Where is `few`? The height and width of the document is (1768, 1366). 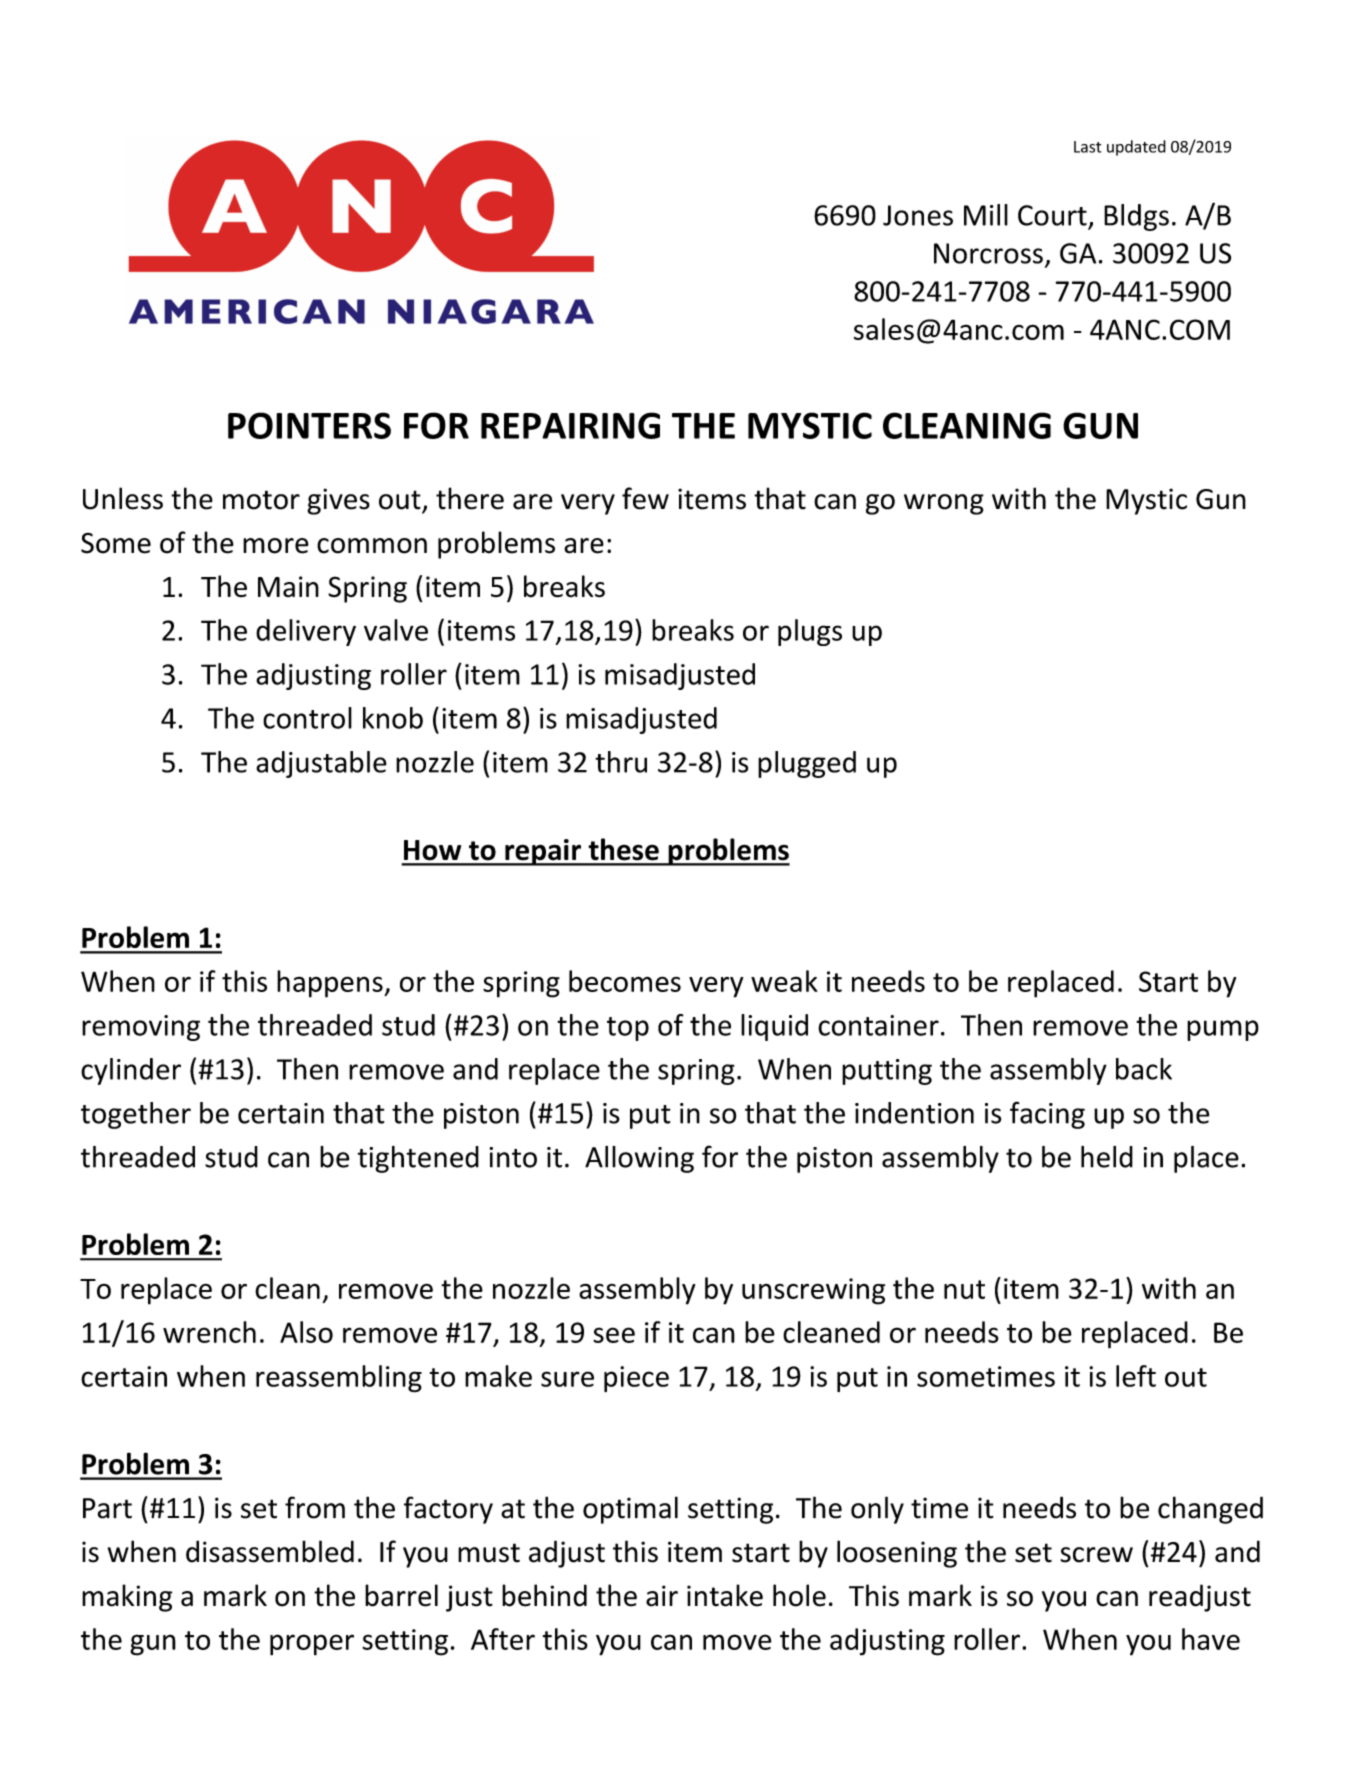
few is located at coordinates (645, 498).
